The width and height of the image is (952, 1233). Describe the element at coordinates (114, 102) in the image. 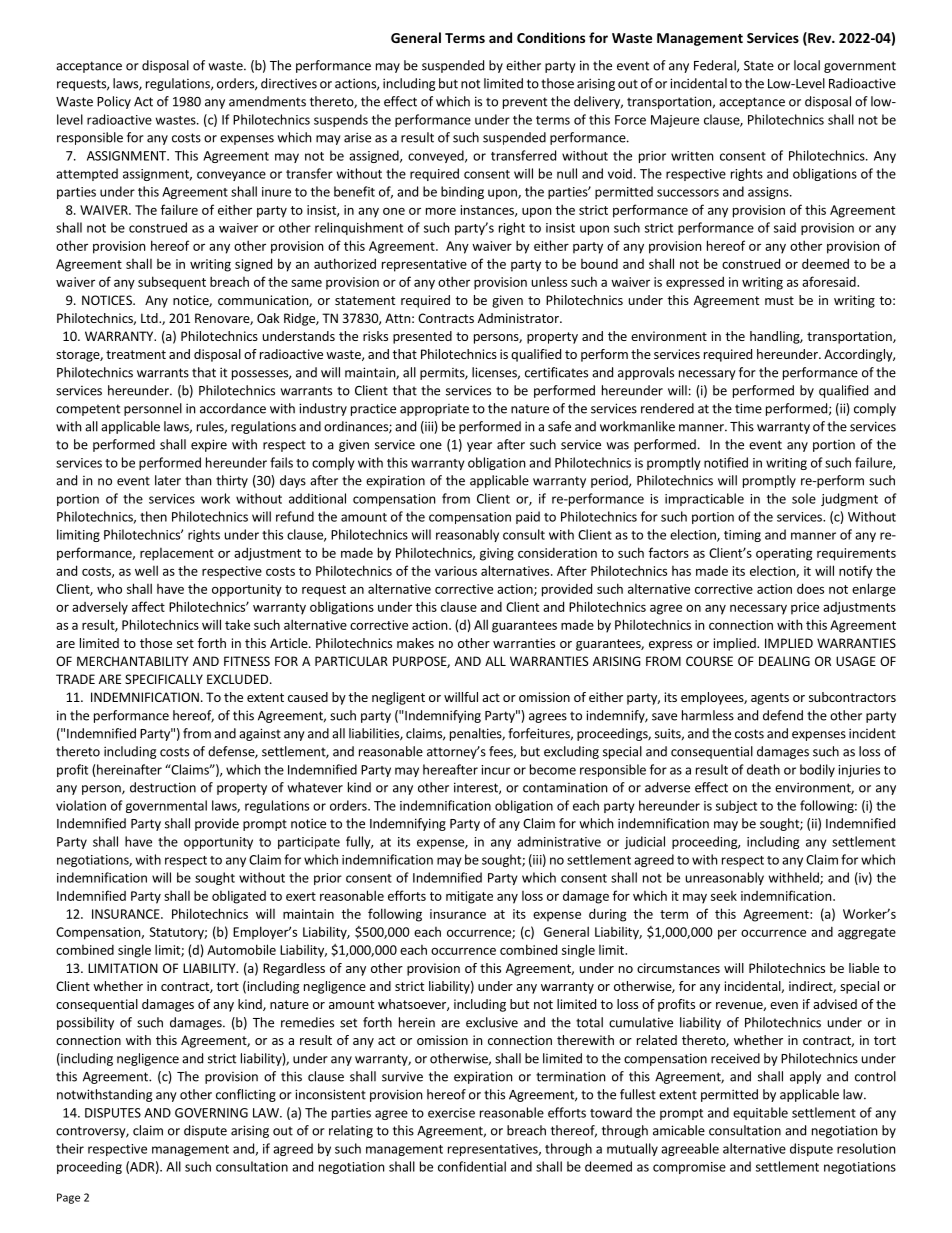

I see `Policy` at that location.
